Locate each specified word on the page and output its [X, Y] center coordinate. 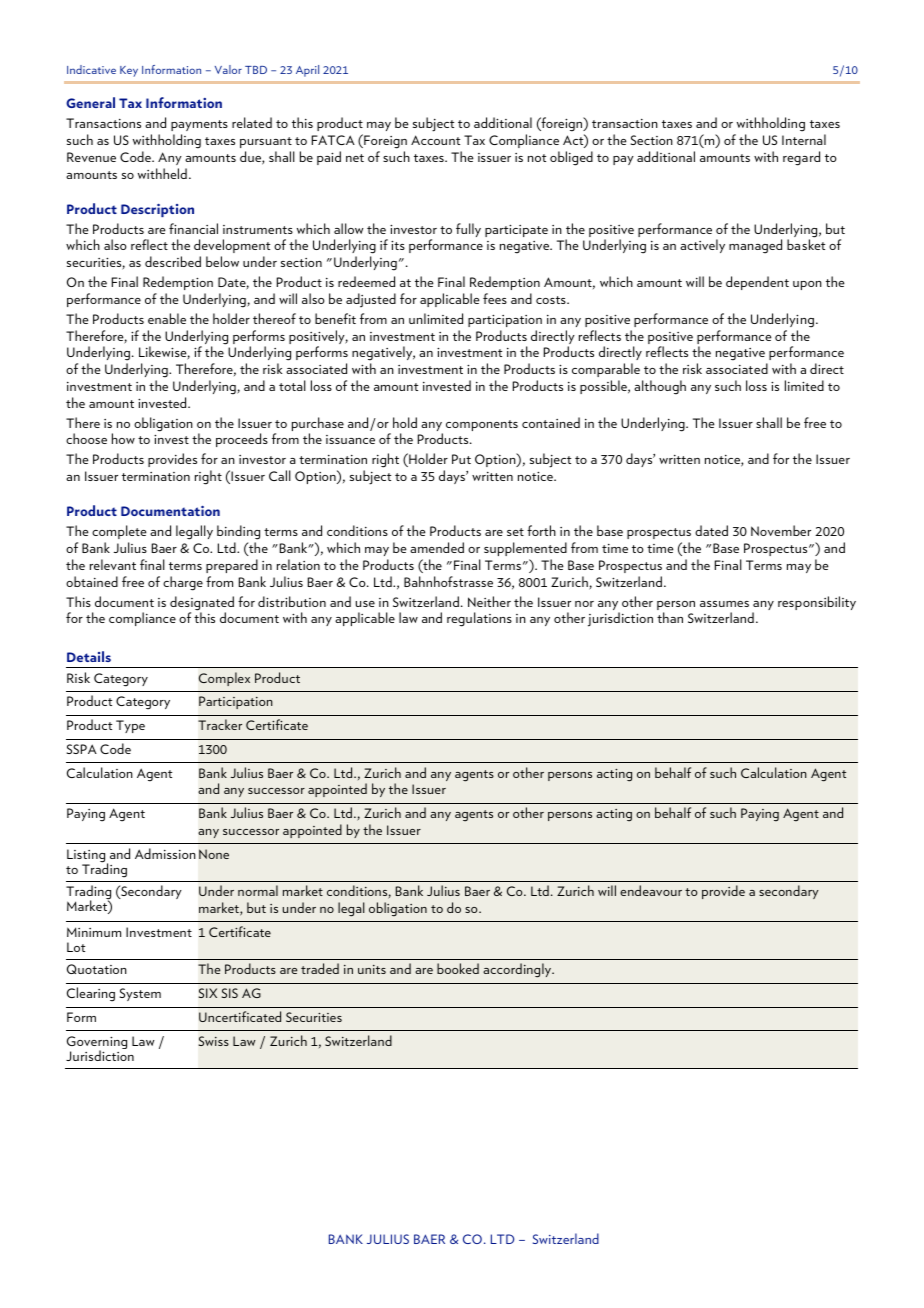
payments [199, 125]
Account [435, 140]
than [670, 617]
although [660, 387]
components [482, 425]
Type [130, 726]
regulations [479, 619]
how [123, 438]
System [140, 994]
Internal [804, 139]
